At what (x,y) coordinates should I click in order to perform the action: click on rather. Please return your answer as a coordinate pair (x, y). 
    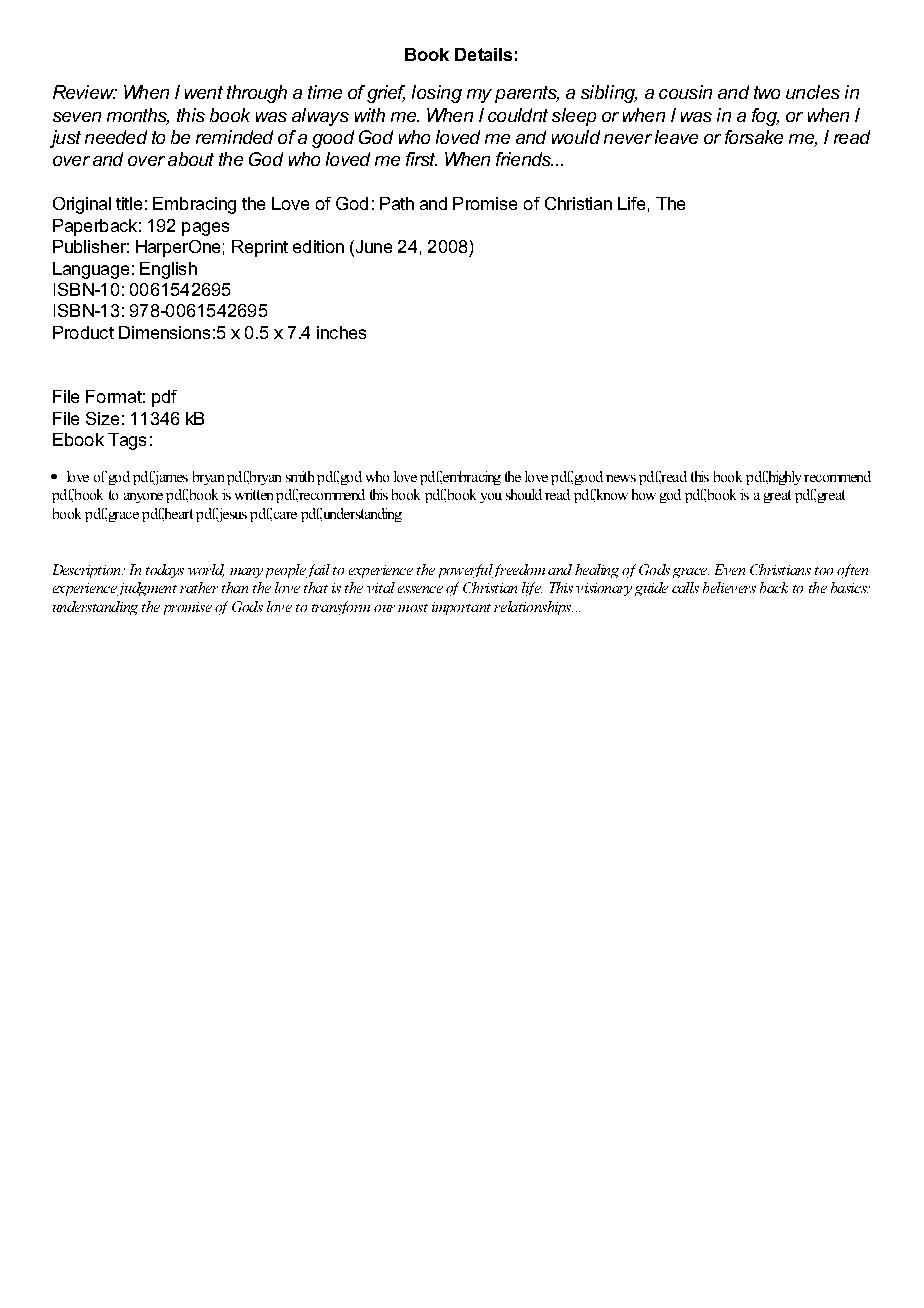
    Looking at the image, I should click on (199, 587).
